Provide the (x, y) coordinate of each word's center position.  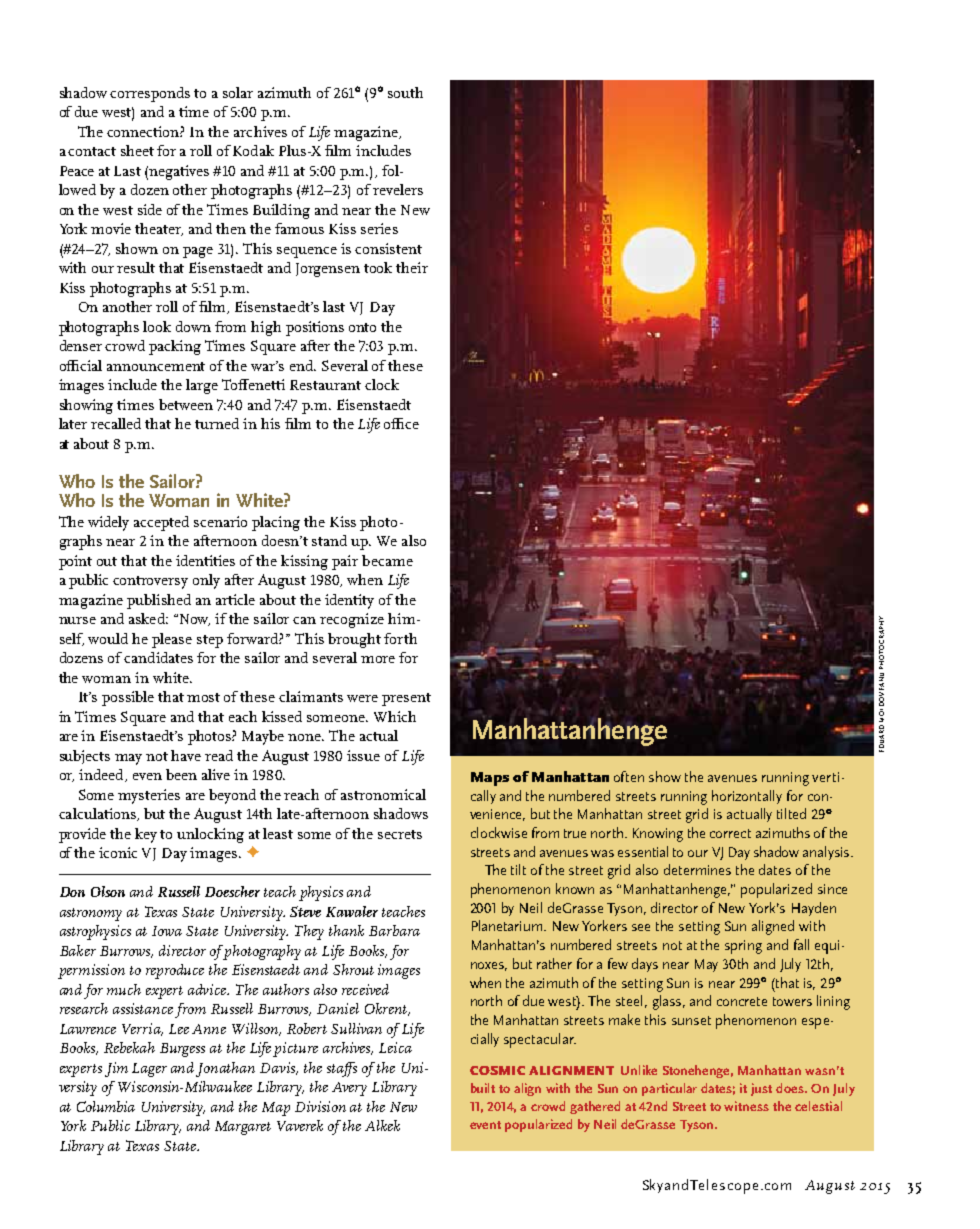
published (159, 601)
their (412, 267)
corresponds (150, 94)
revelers (398, 189)
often (629, 776)
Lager (149, 1070)
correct (730, 833)
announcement (156, 366)
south (405, 92)
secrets (400, 834)
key (146, 835)
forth (400, 638)
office (401, 423)
